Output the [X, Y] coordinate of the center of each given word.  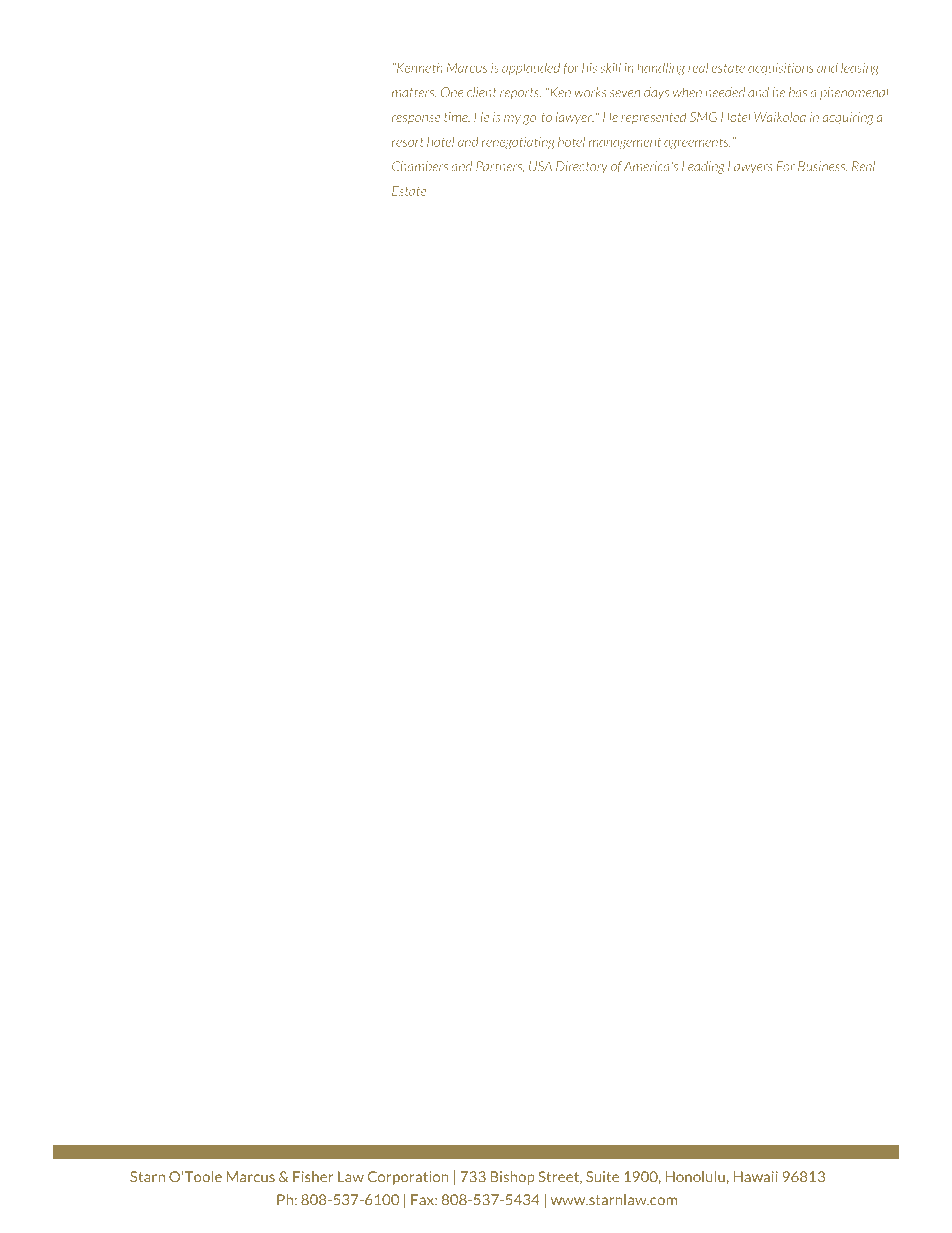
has [798, 92]
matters [414, 93]
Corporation [408, 1178]
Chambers [420, 166]
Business [823, 167]
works [590, 92]
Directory [582, 167]
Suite [602, 1177]
